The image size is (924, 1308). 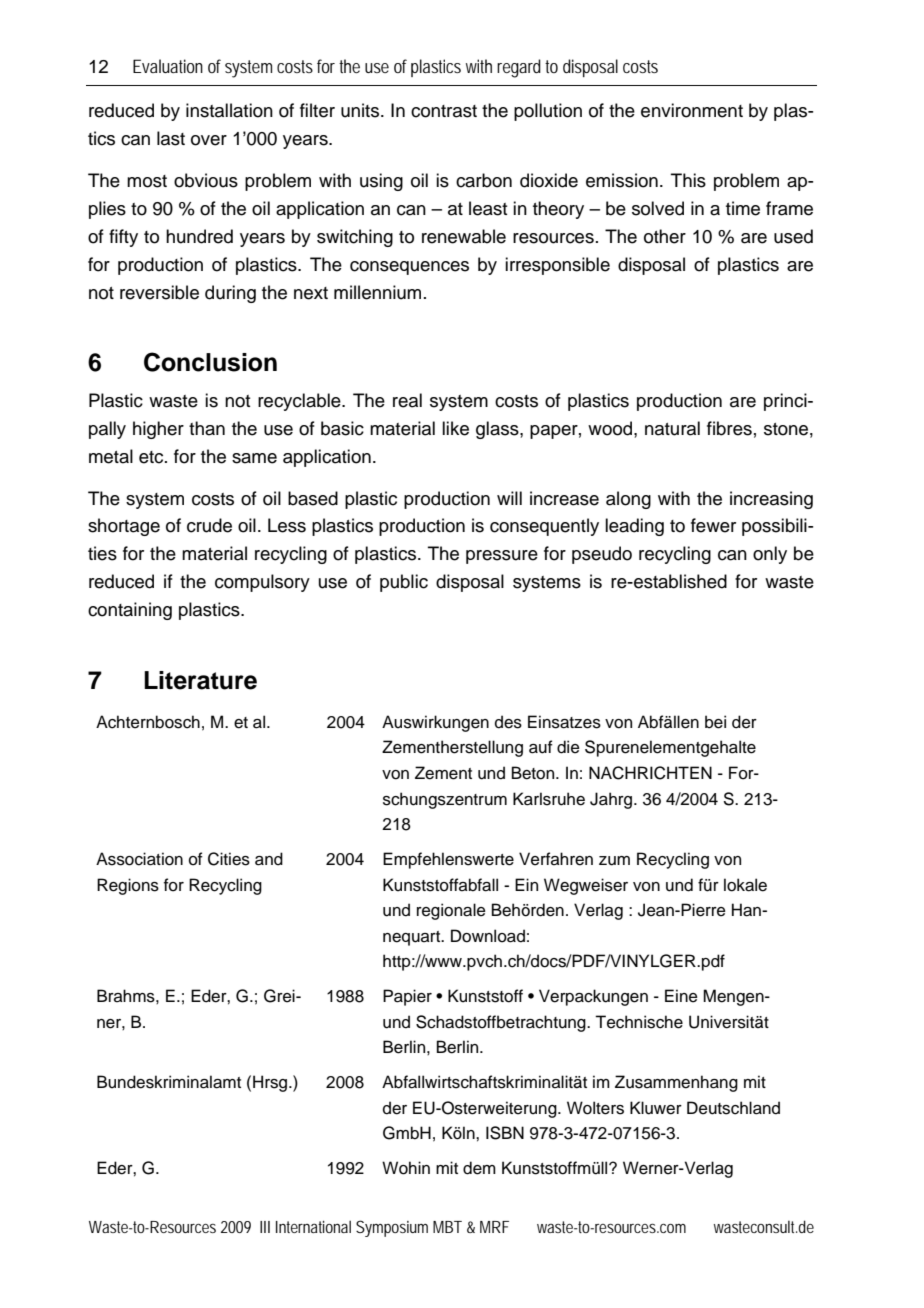 What do you see at coordinates (650, 773) in the document?
I see `NACHRICHTEN` at bounding box center [650, 773].
